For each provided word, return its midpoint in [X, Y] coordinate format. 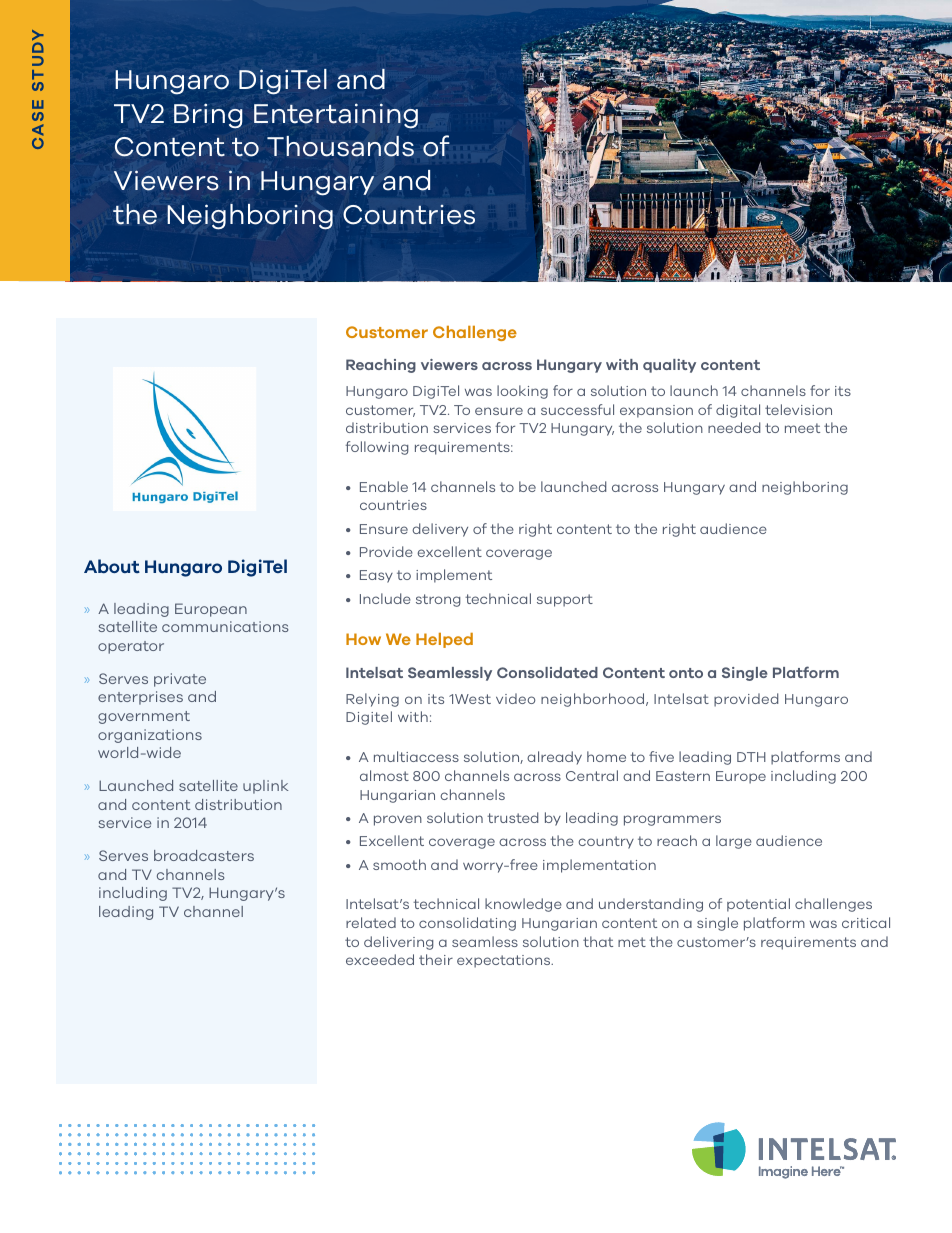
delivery [440, 530]
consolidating [467, 924]
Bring [208, 116]
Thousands [340, 146]
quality [669, 366]
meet [802, 428]
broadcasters [204, 855]
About [112, 566]
